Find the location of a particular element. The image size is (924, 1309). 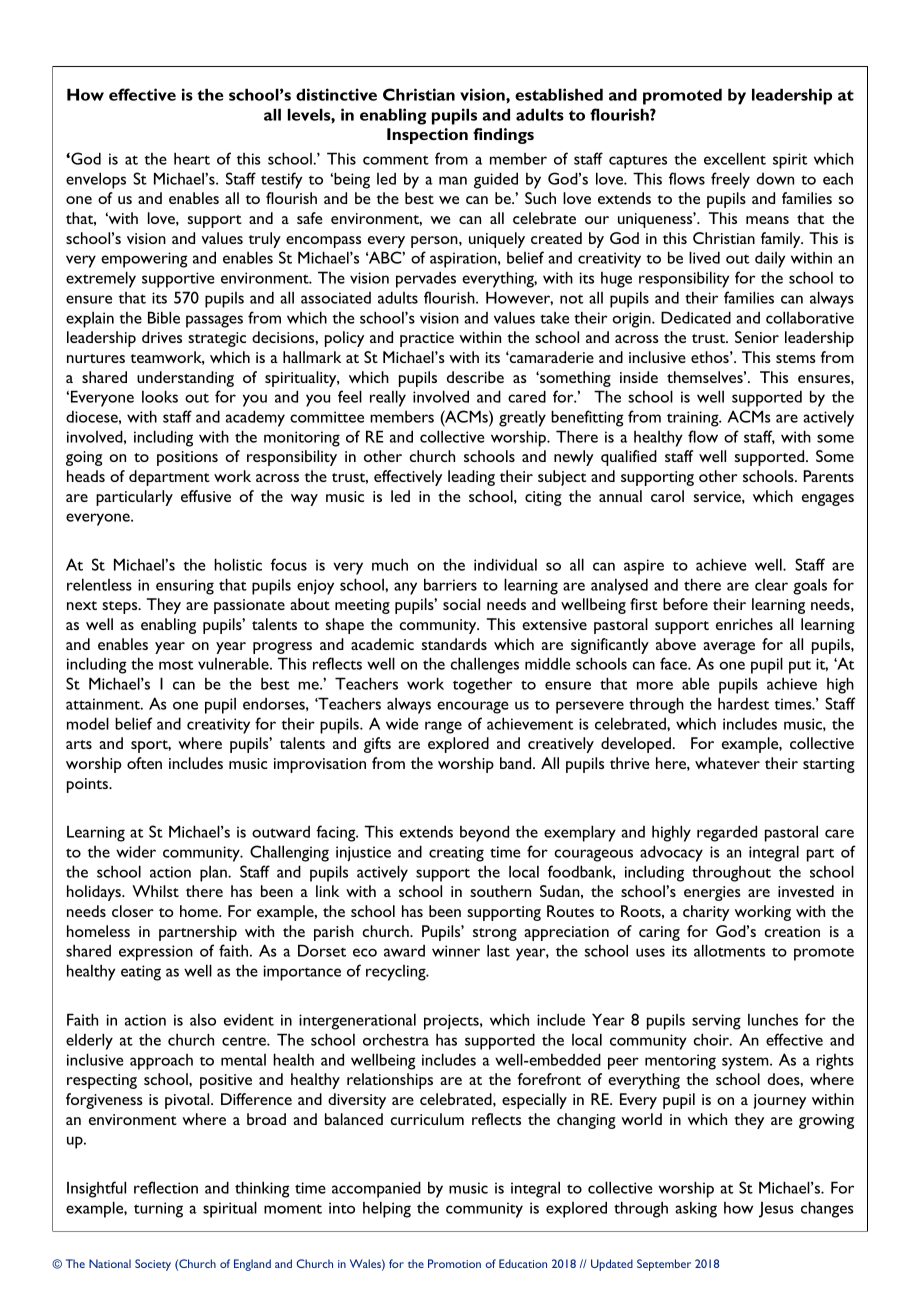

heart is located at coordinates (192, 158).
